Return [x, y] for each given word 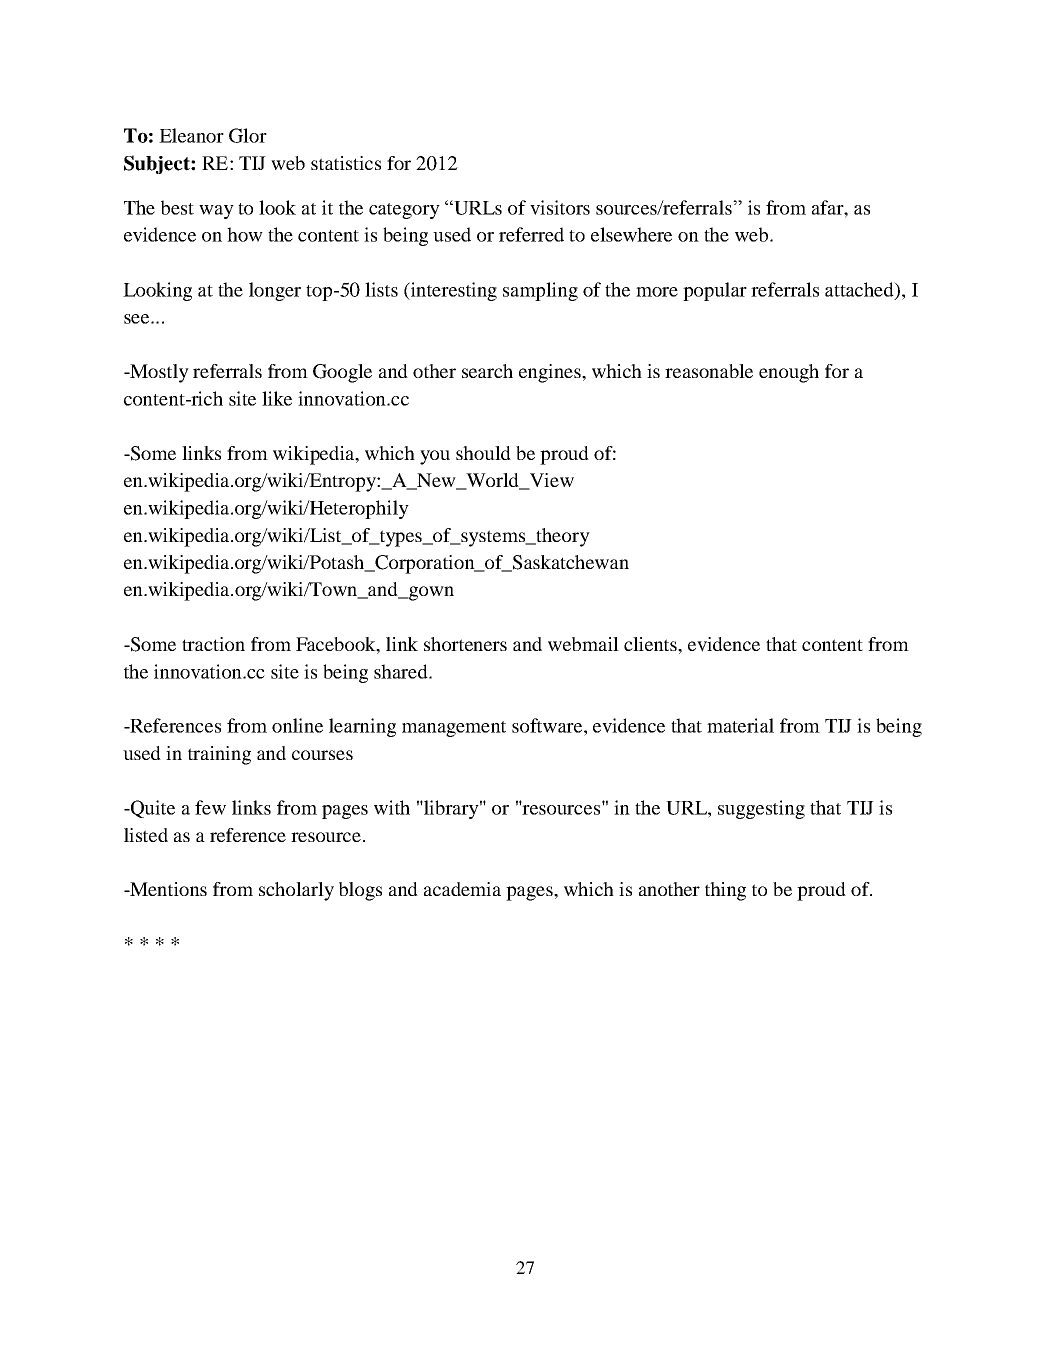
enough [789, 373]
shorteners [465, 644]
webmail [583, 644]
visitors [560, 207]
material [740, 725]
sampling [540, 291]
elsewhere [631, 234]
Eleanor [191, 135]
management [454, 729]
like [277, 398]
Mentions [167, 889]
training [219, 755]
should [483, 453]
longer [275, 291]
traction [213, 644]
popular [715, 291]
